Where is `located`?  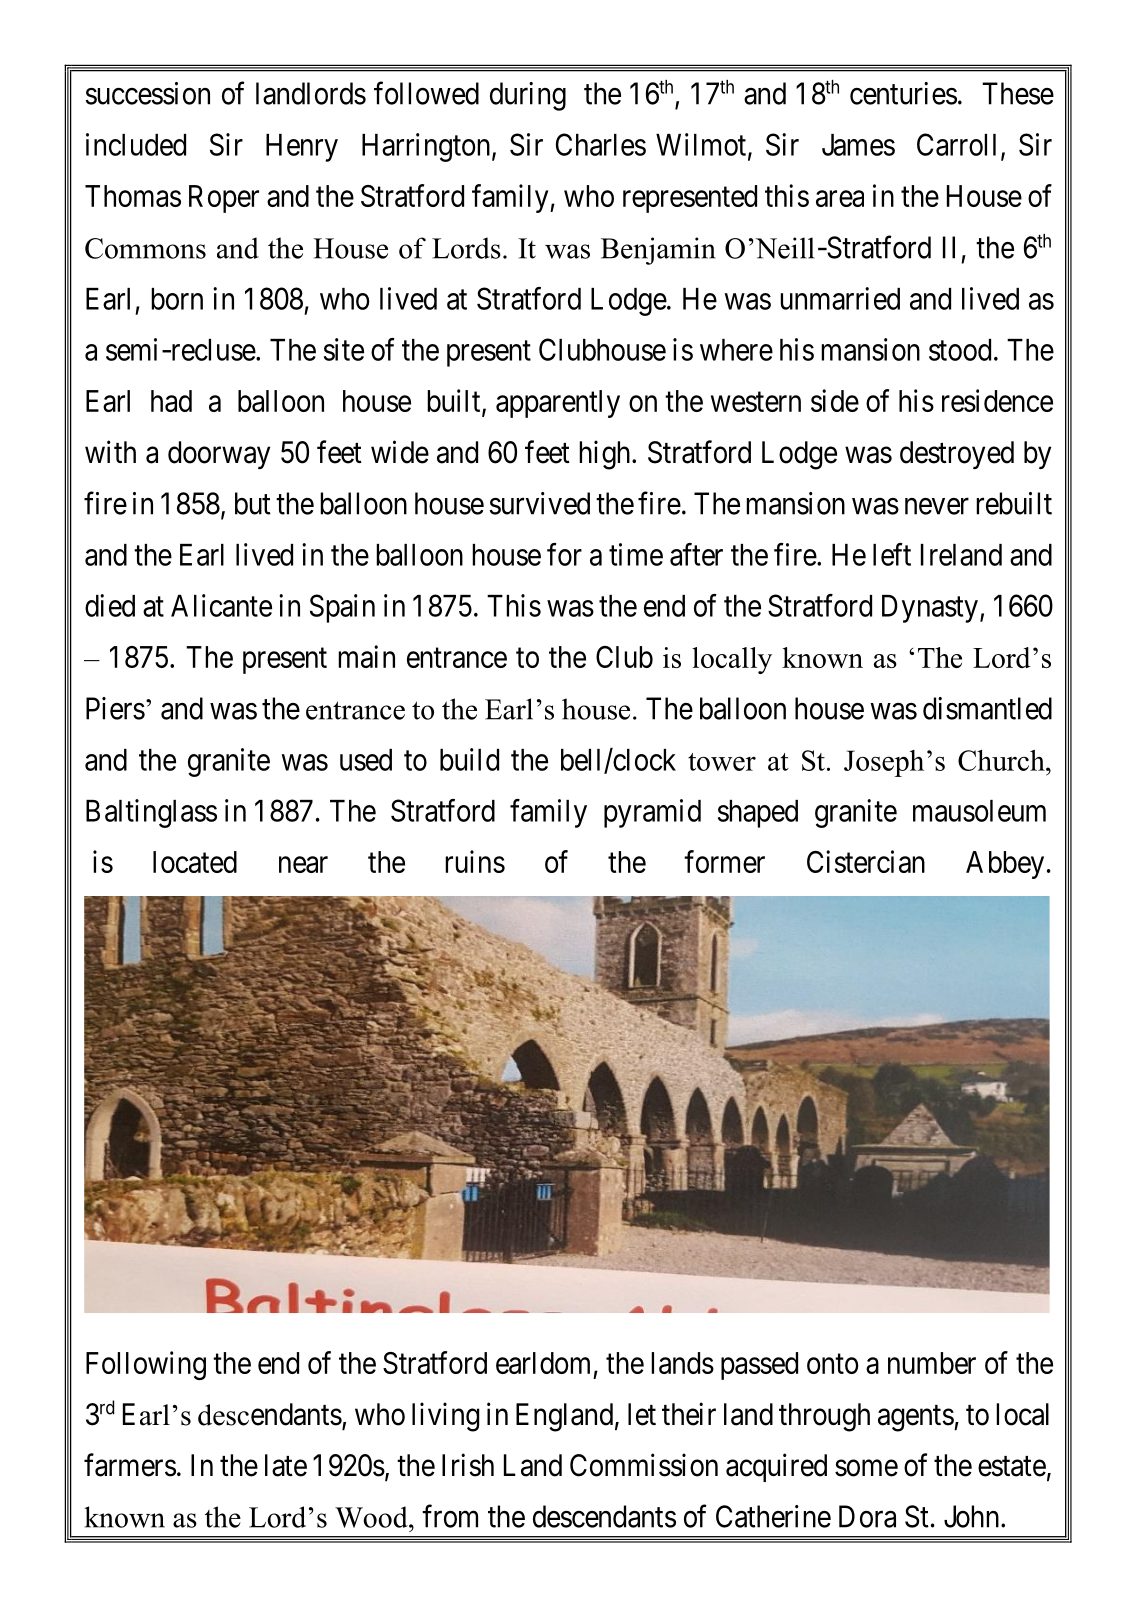
located is located at coordinates (195, 862).
